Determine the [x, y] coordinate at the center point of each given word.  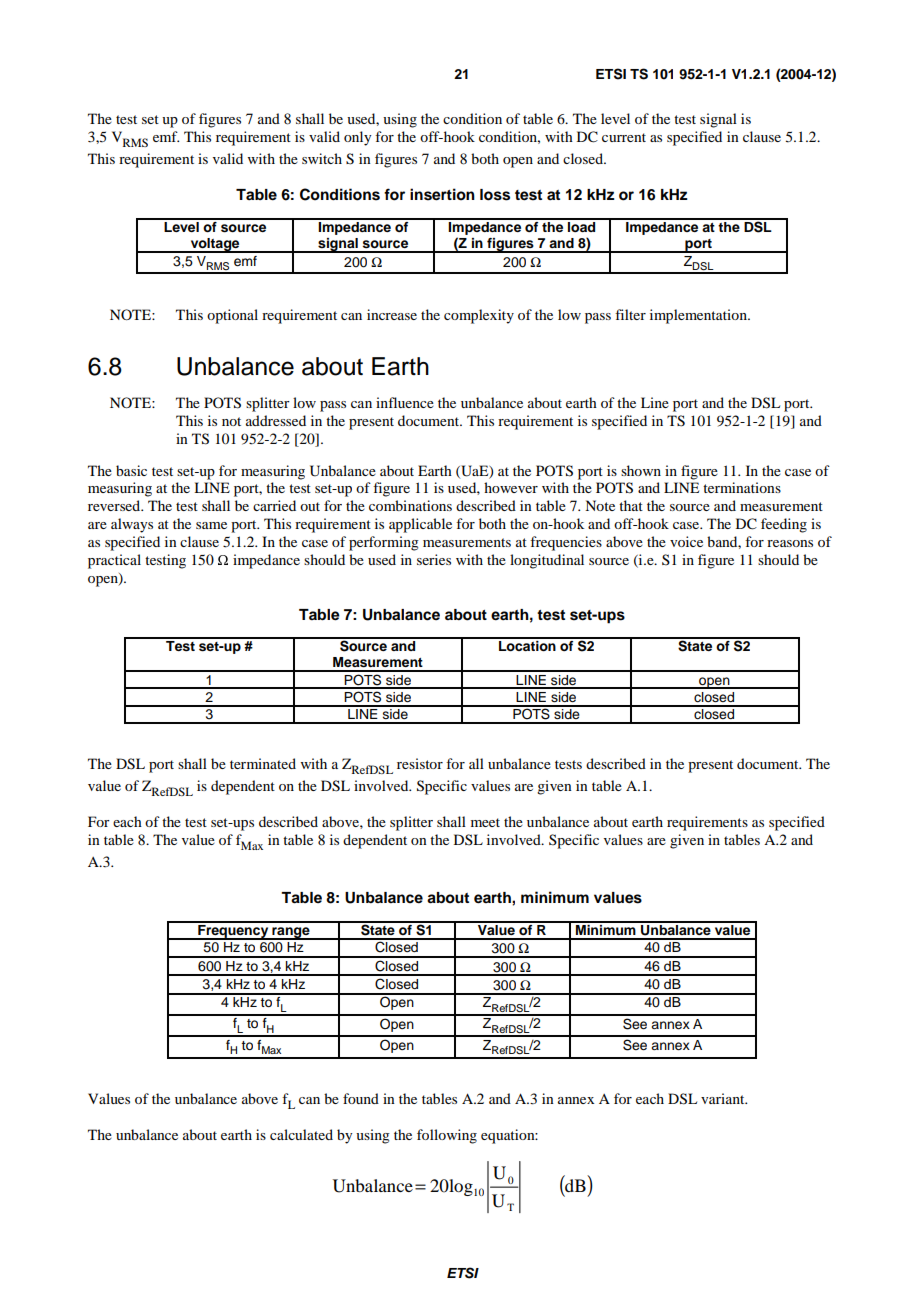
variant [724, 1098]
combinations [410, 505]
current [624, 137]
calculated [301, 1134]
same [211, 525]
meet [485, 822]
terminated [263, 763]
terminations [742, 487]
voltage [215, 245]
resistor [420, 763]
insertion [442, 194]
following [447, 1136]
